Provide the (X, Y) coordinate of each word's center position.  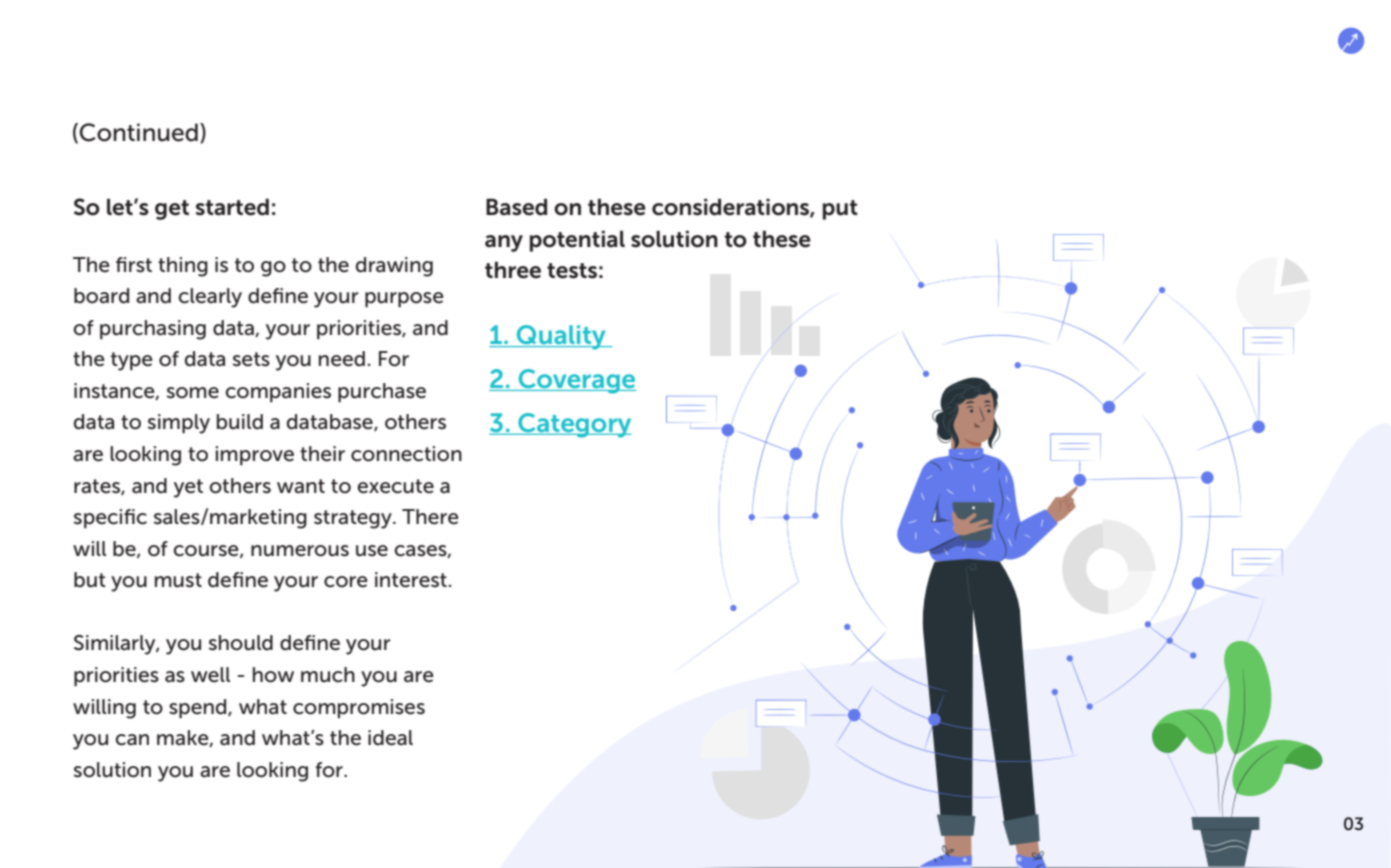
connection (406, 454)
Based (516, 207)
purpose (404, 300)
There (430, 517)
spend (199, 709)
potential (577, 241)
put (840, 210)
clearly (210, 298)
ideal (390, 738)
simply (179, 424)
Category (574, 425)
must (178, 580)
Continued (138, 132)
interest (411, 580)
